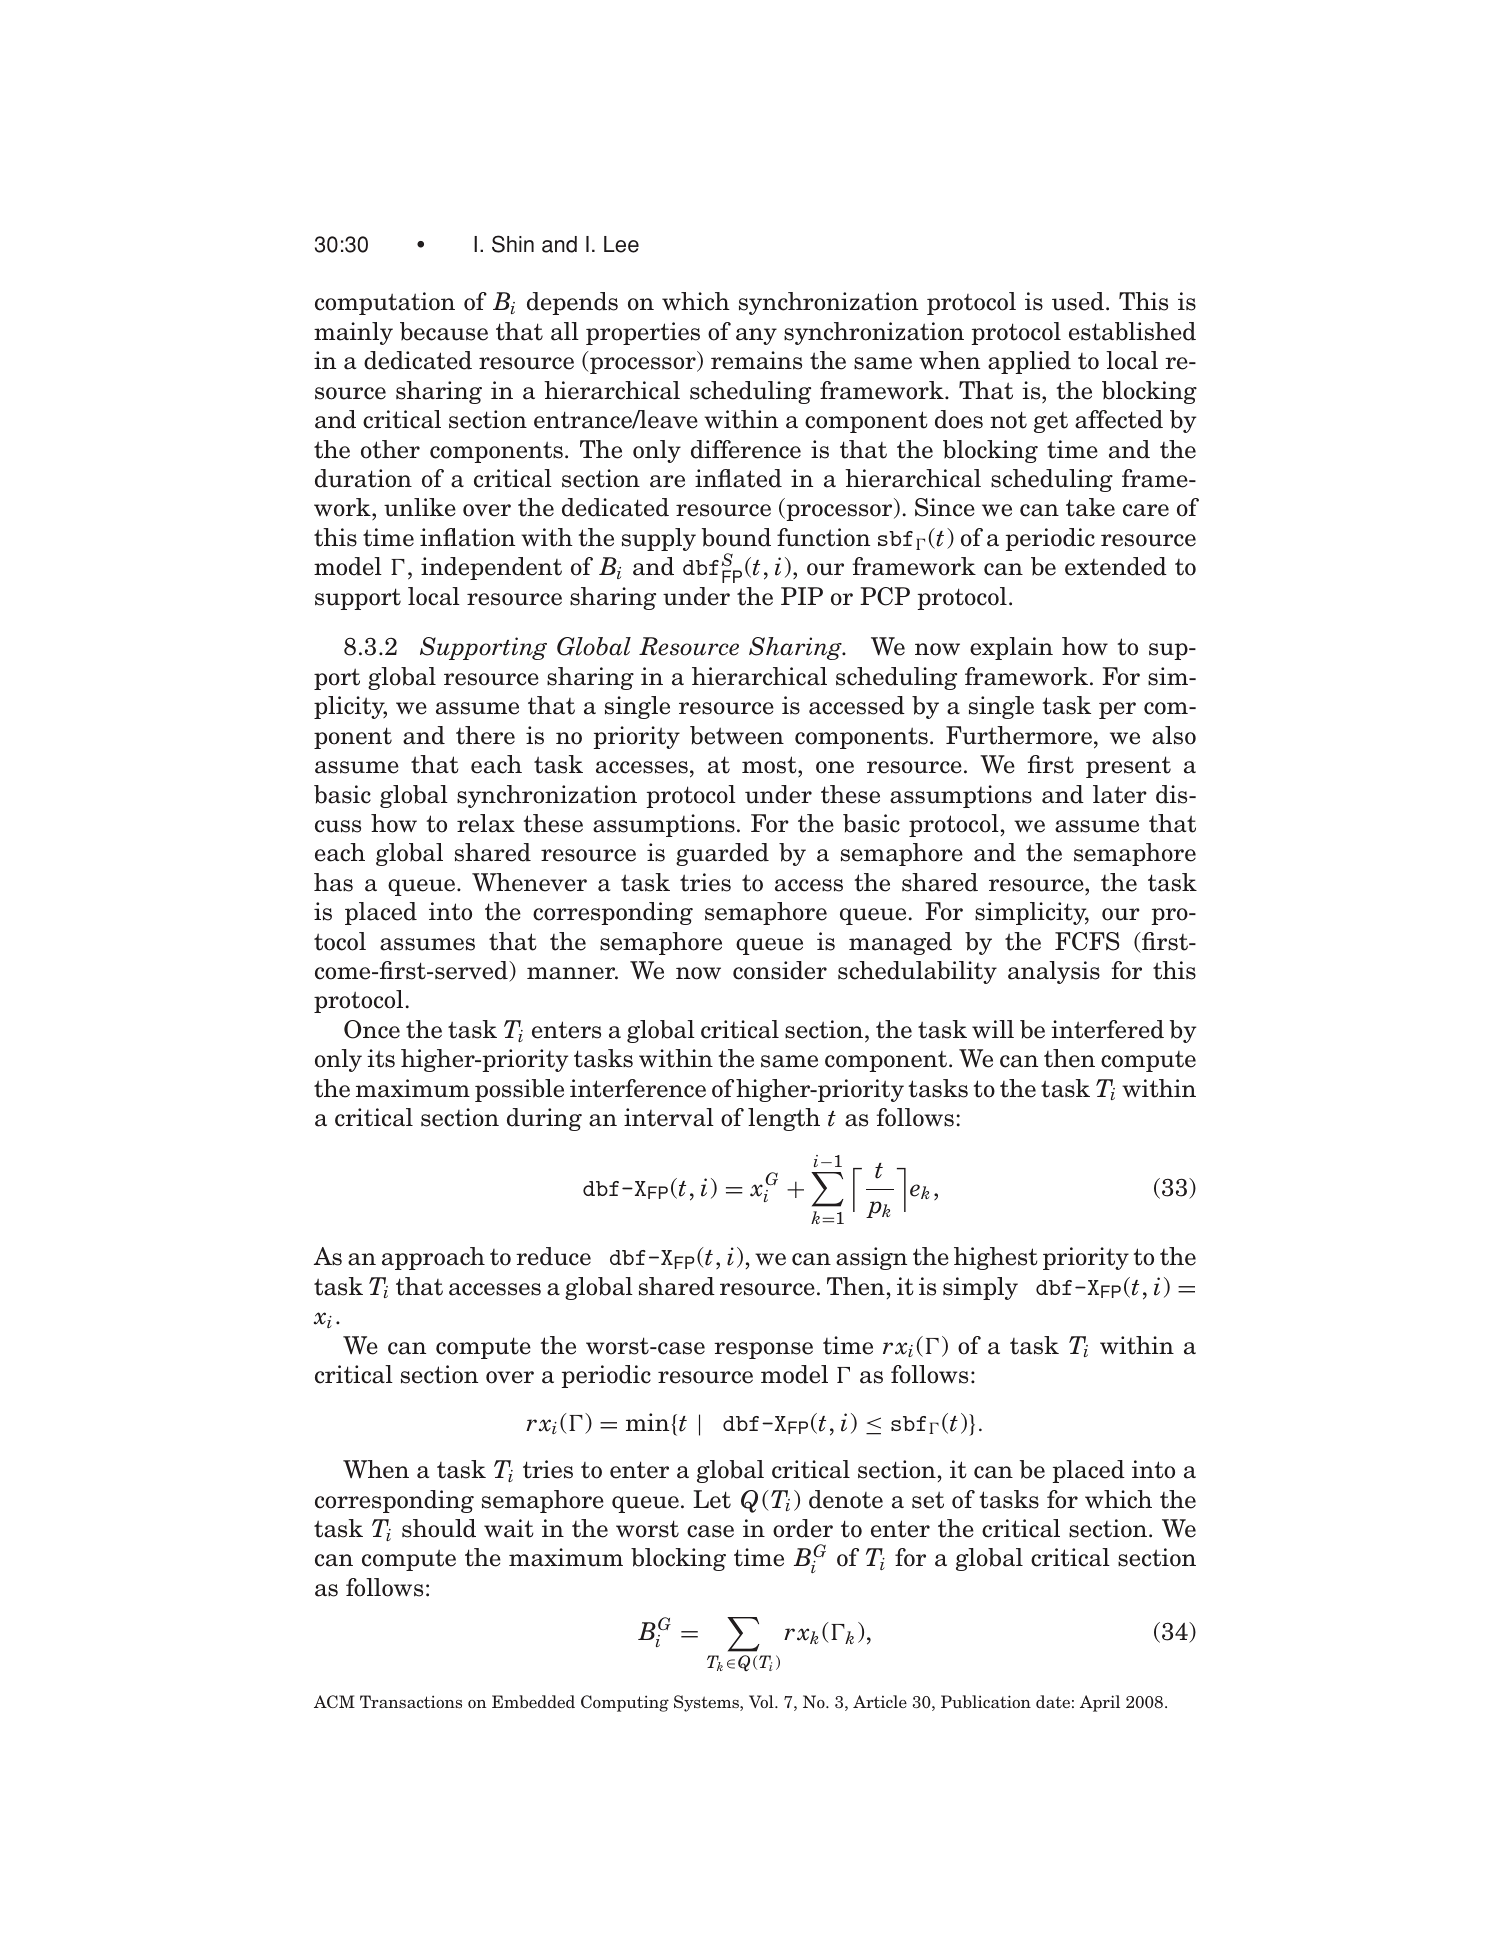 This screenshot has height=1949, width=1506. Describe the element at coordinates (491, 568) in the screenshot. I see `independent` at that location.
